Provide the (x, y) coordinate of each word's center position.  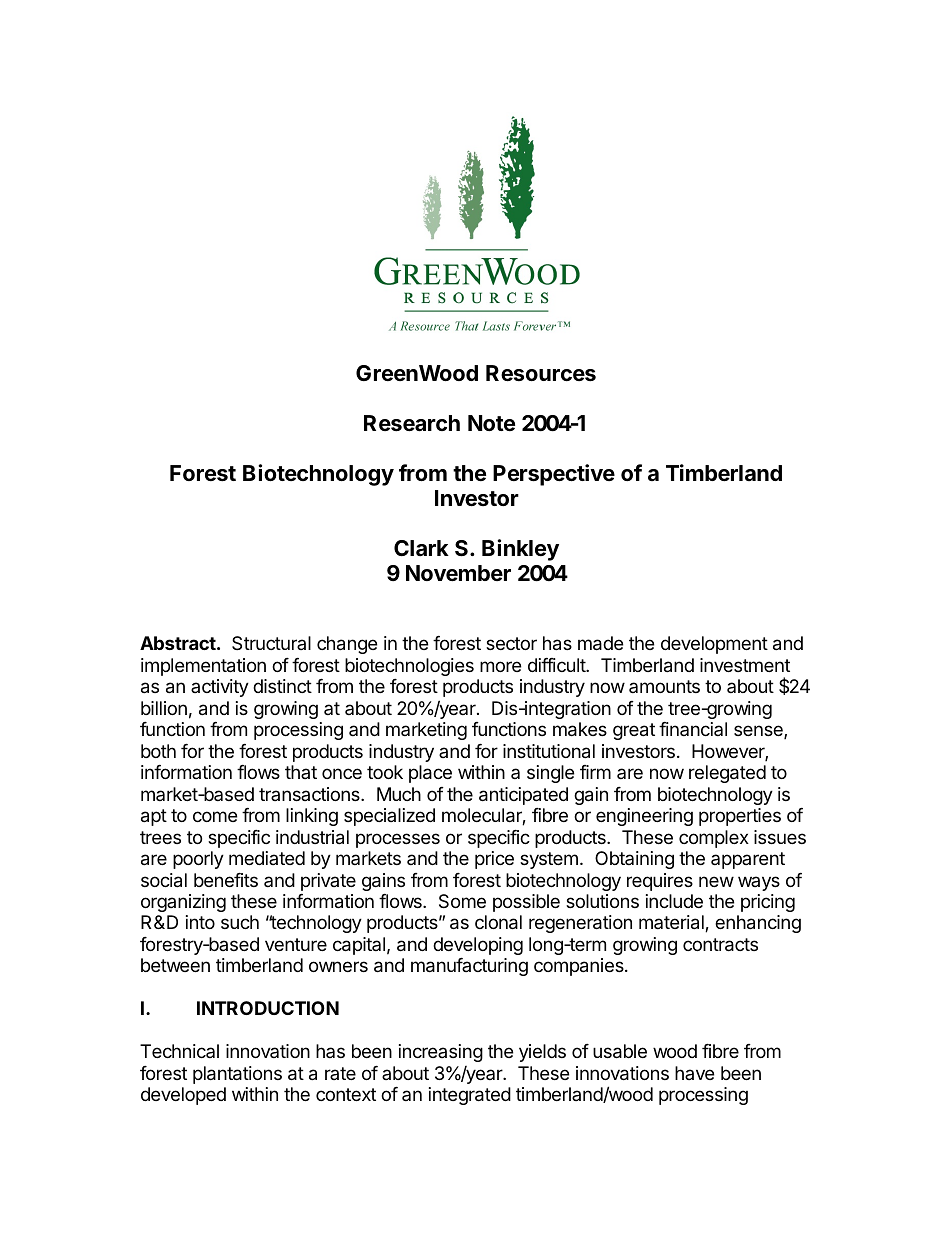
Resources (541, 373)
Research (412, 423)
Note (491, 423)
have (694, 1073)
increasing (441, 1053)
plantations (237, 1075)
